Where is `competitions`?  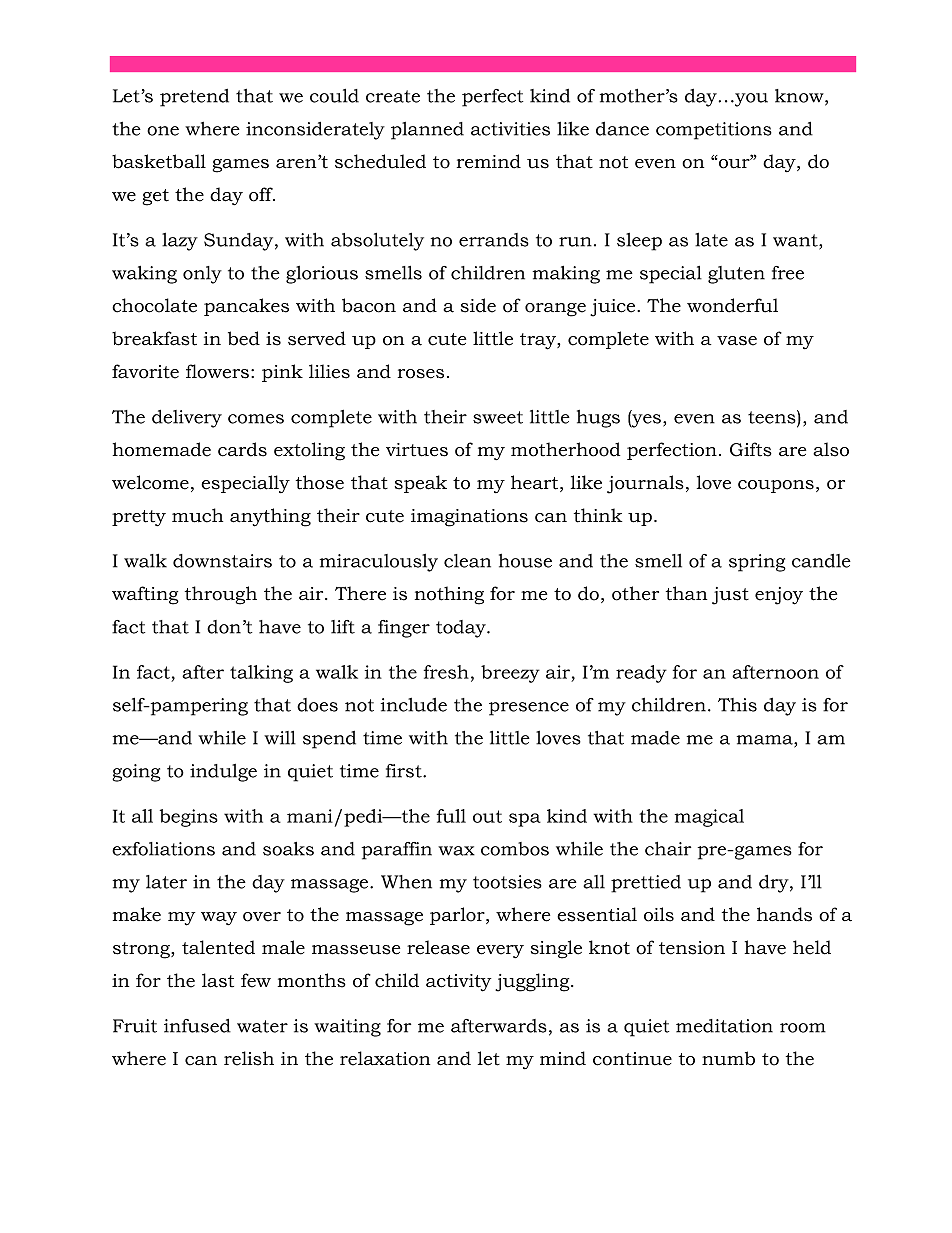 competitions is located at coordinates (714, 131).
